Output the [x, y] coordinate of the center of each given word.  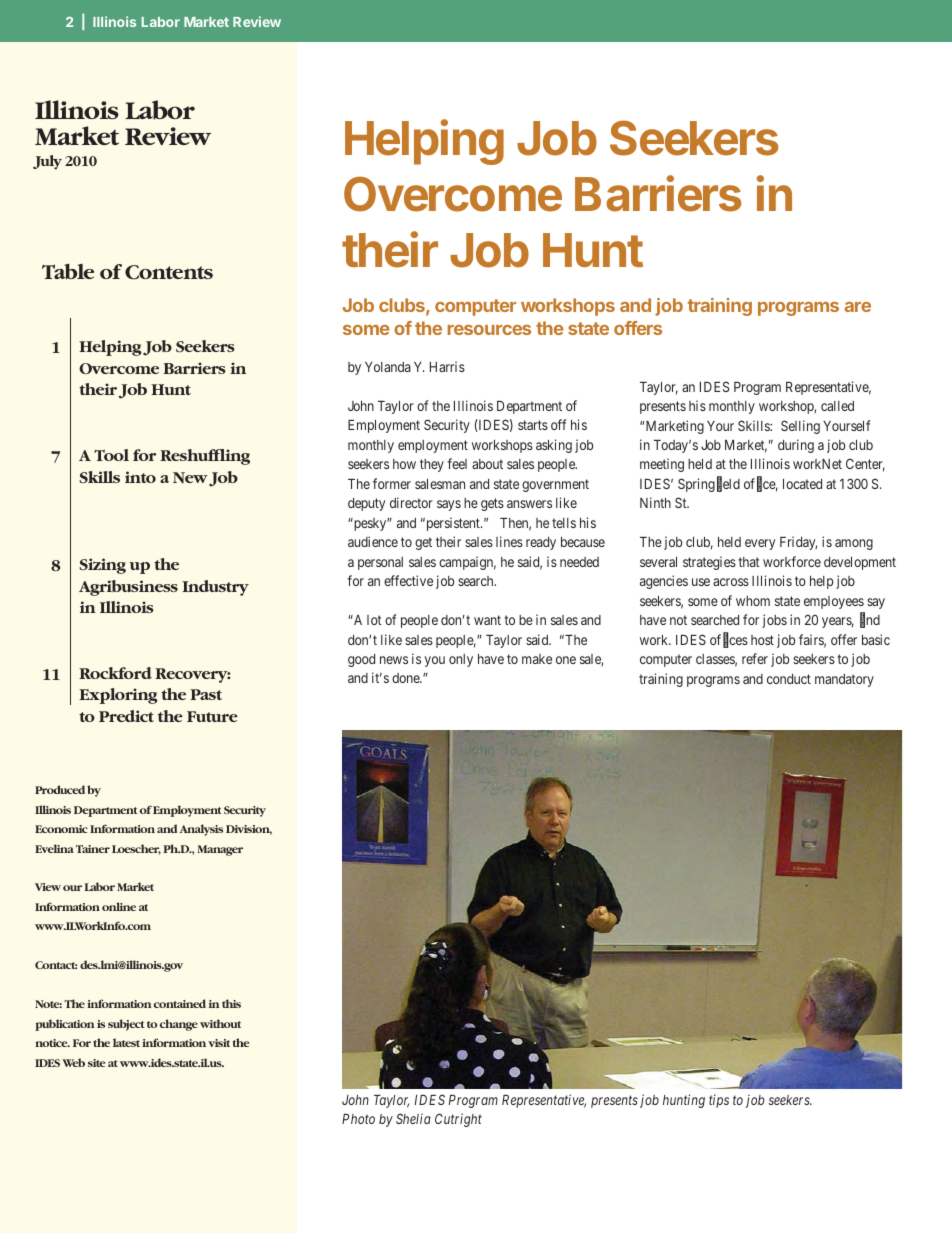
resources [489, 330]
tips [719, 1101]
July [47, 162]
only [461, 660]
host [762, 640]
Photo [358, 1119]
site [96, 1063]
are [858, 307]
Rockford [115, 673]
